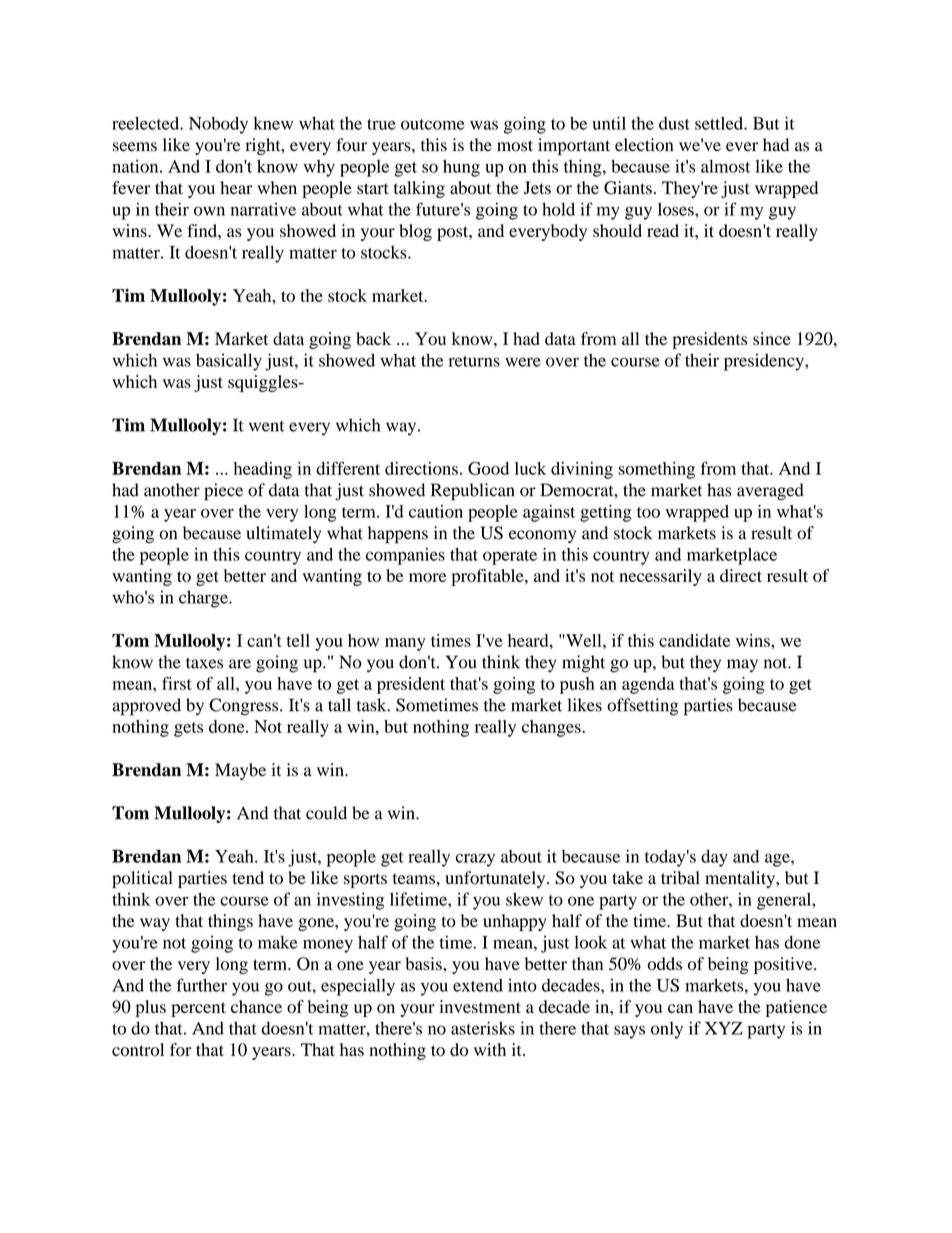 The height and width of the page is (1233, 952). I want to click on Good, so click(488, 468).
